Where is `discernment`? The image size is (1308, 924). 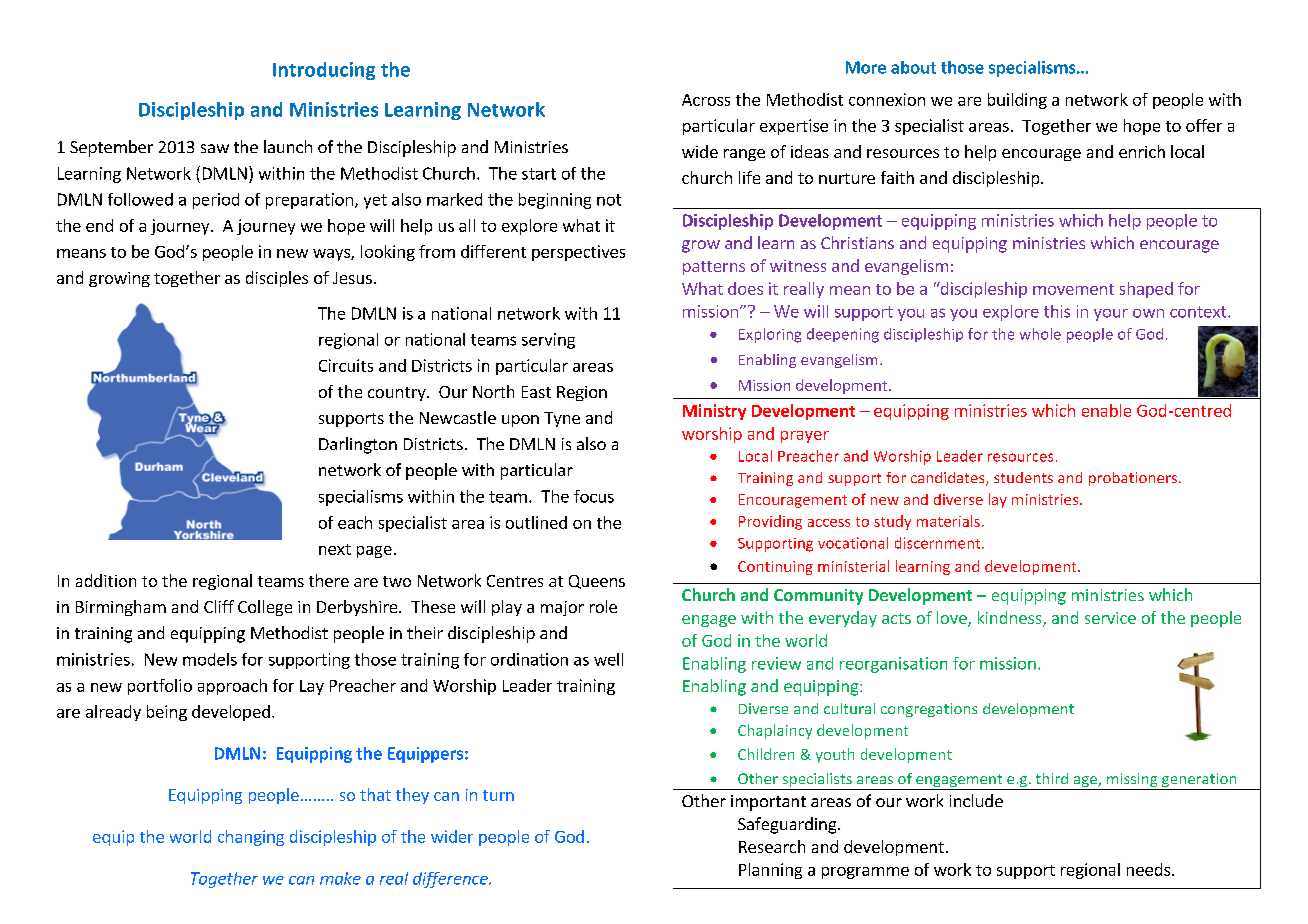
discernment is located at coordinates (939, 543).
